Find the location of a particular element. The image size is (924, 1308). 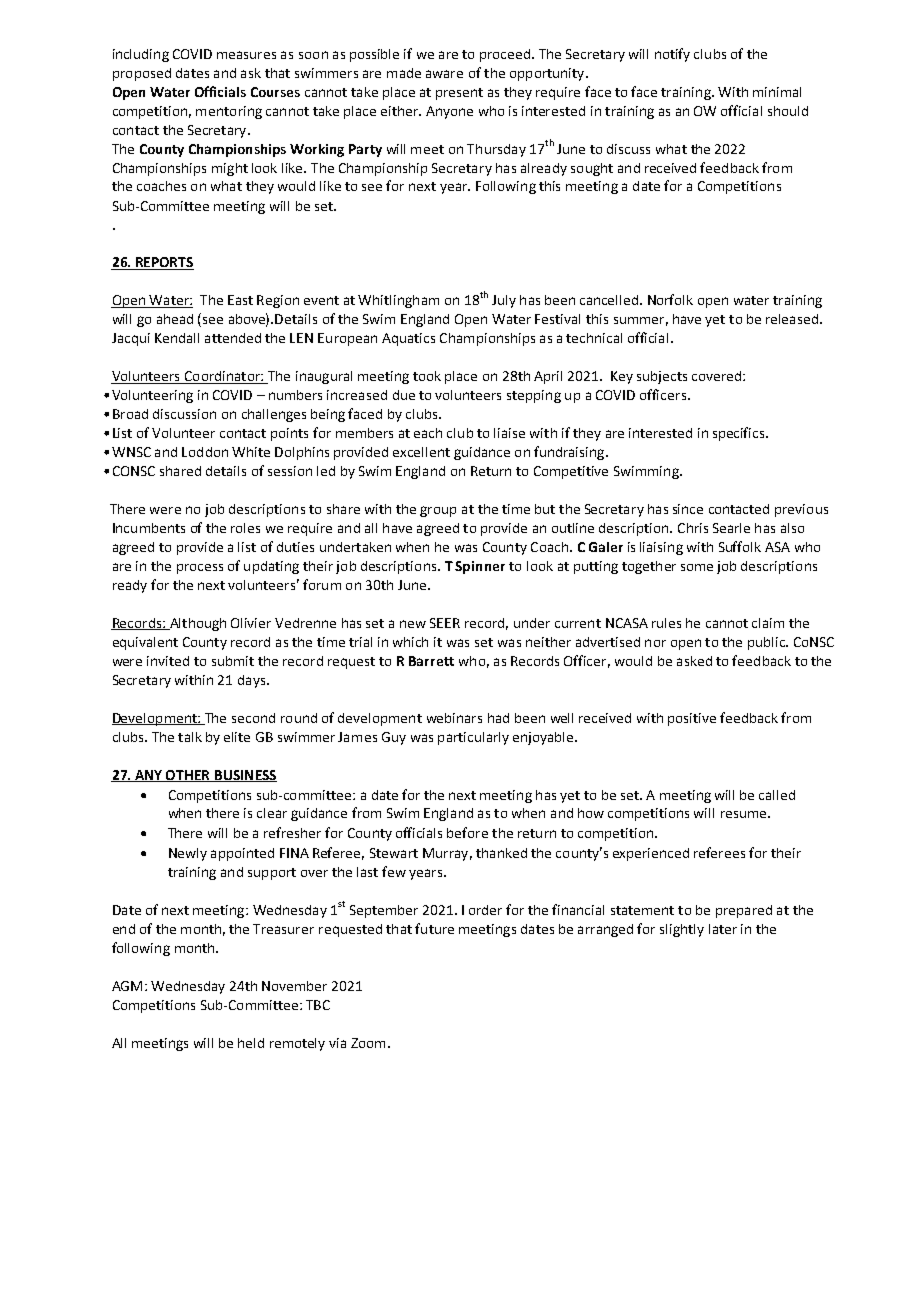

held is located at coordinates (251, 1043).
